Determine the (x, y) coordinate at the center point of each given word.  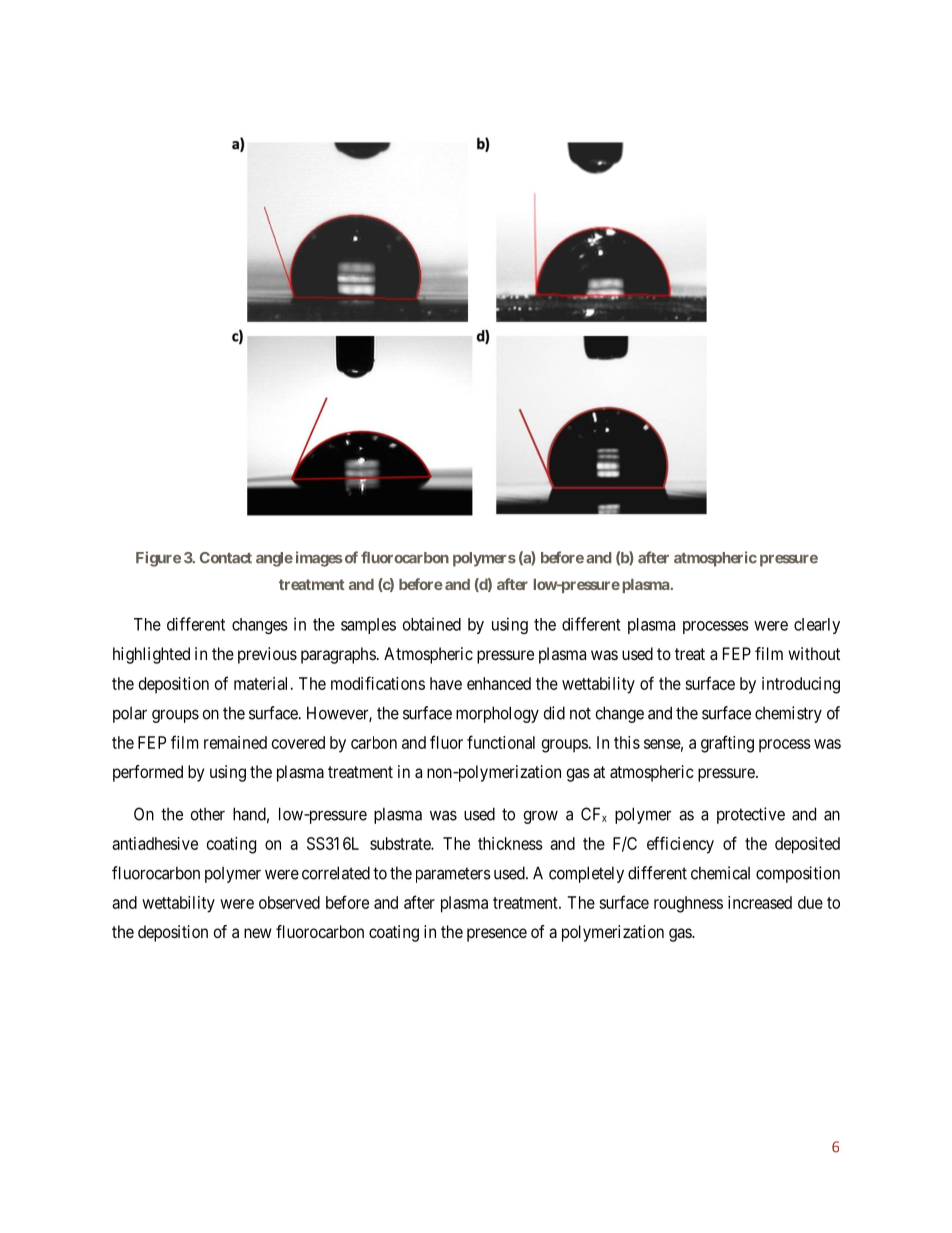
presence (497, 935)
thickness (510, 843)
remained (235, 742)
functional (501, 742)
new (258, 933)
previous (267, 655)
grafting (727, 744)
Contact (226, 558)
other (208, 814)
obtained (432, 624)
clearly (817, 626)
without (814, 653)
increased (760, 902)
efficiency (680, 845)
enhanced (499, 683)
